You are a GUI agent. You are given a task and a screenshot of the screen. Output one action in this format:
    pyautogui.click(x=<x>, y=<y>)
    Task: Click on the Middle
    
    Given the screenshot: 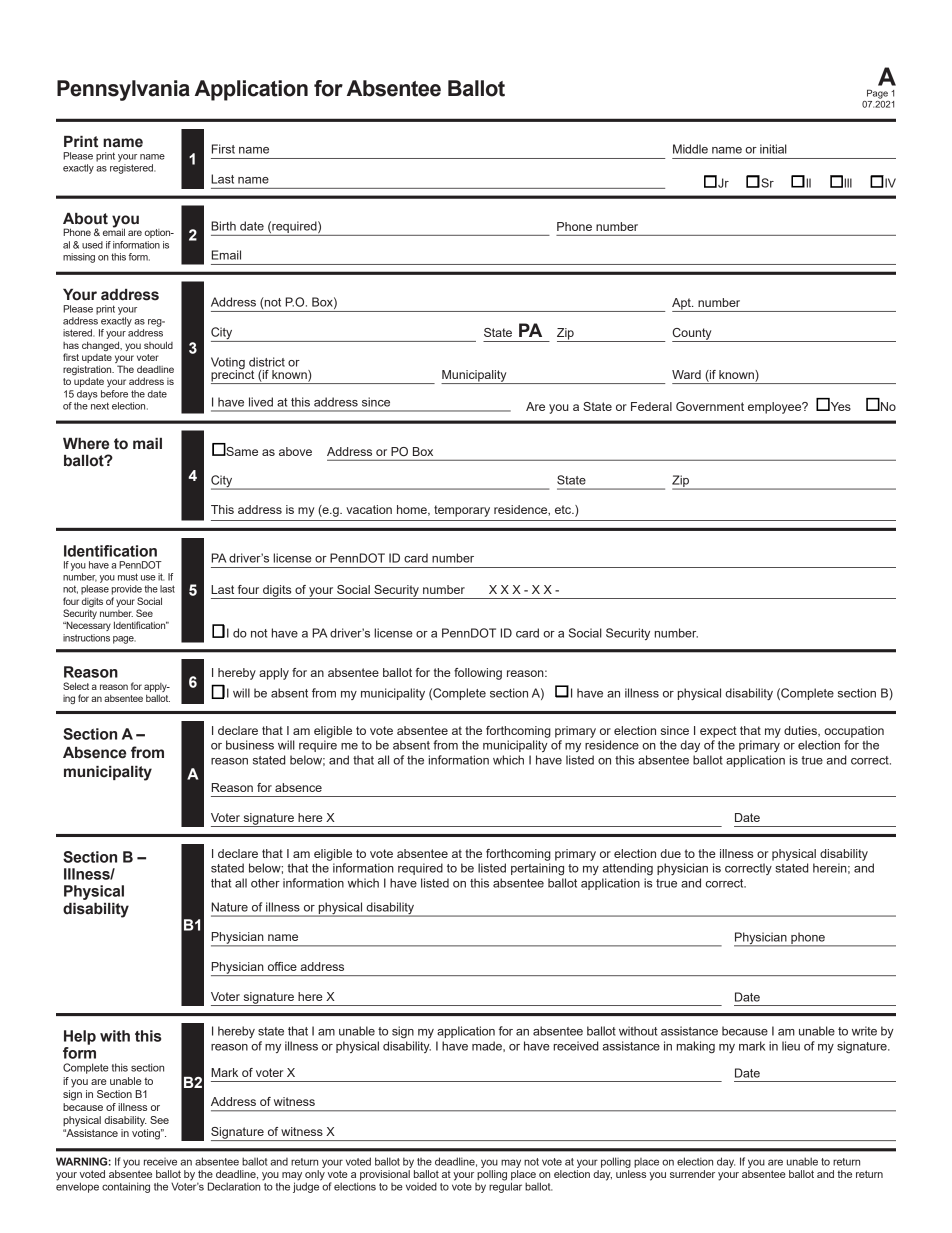 What is the action you would take?
    pyautogui.click(x=690, y=149)
